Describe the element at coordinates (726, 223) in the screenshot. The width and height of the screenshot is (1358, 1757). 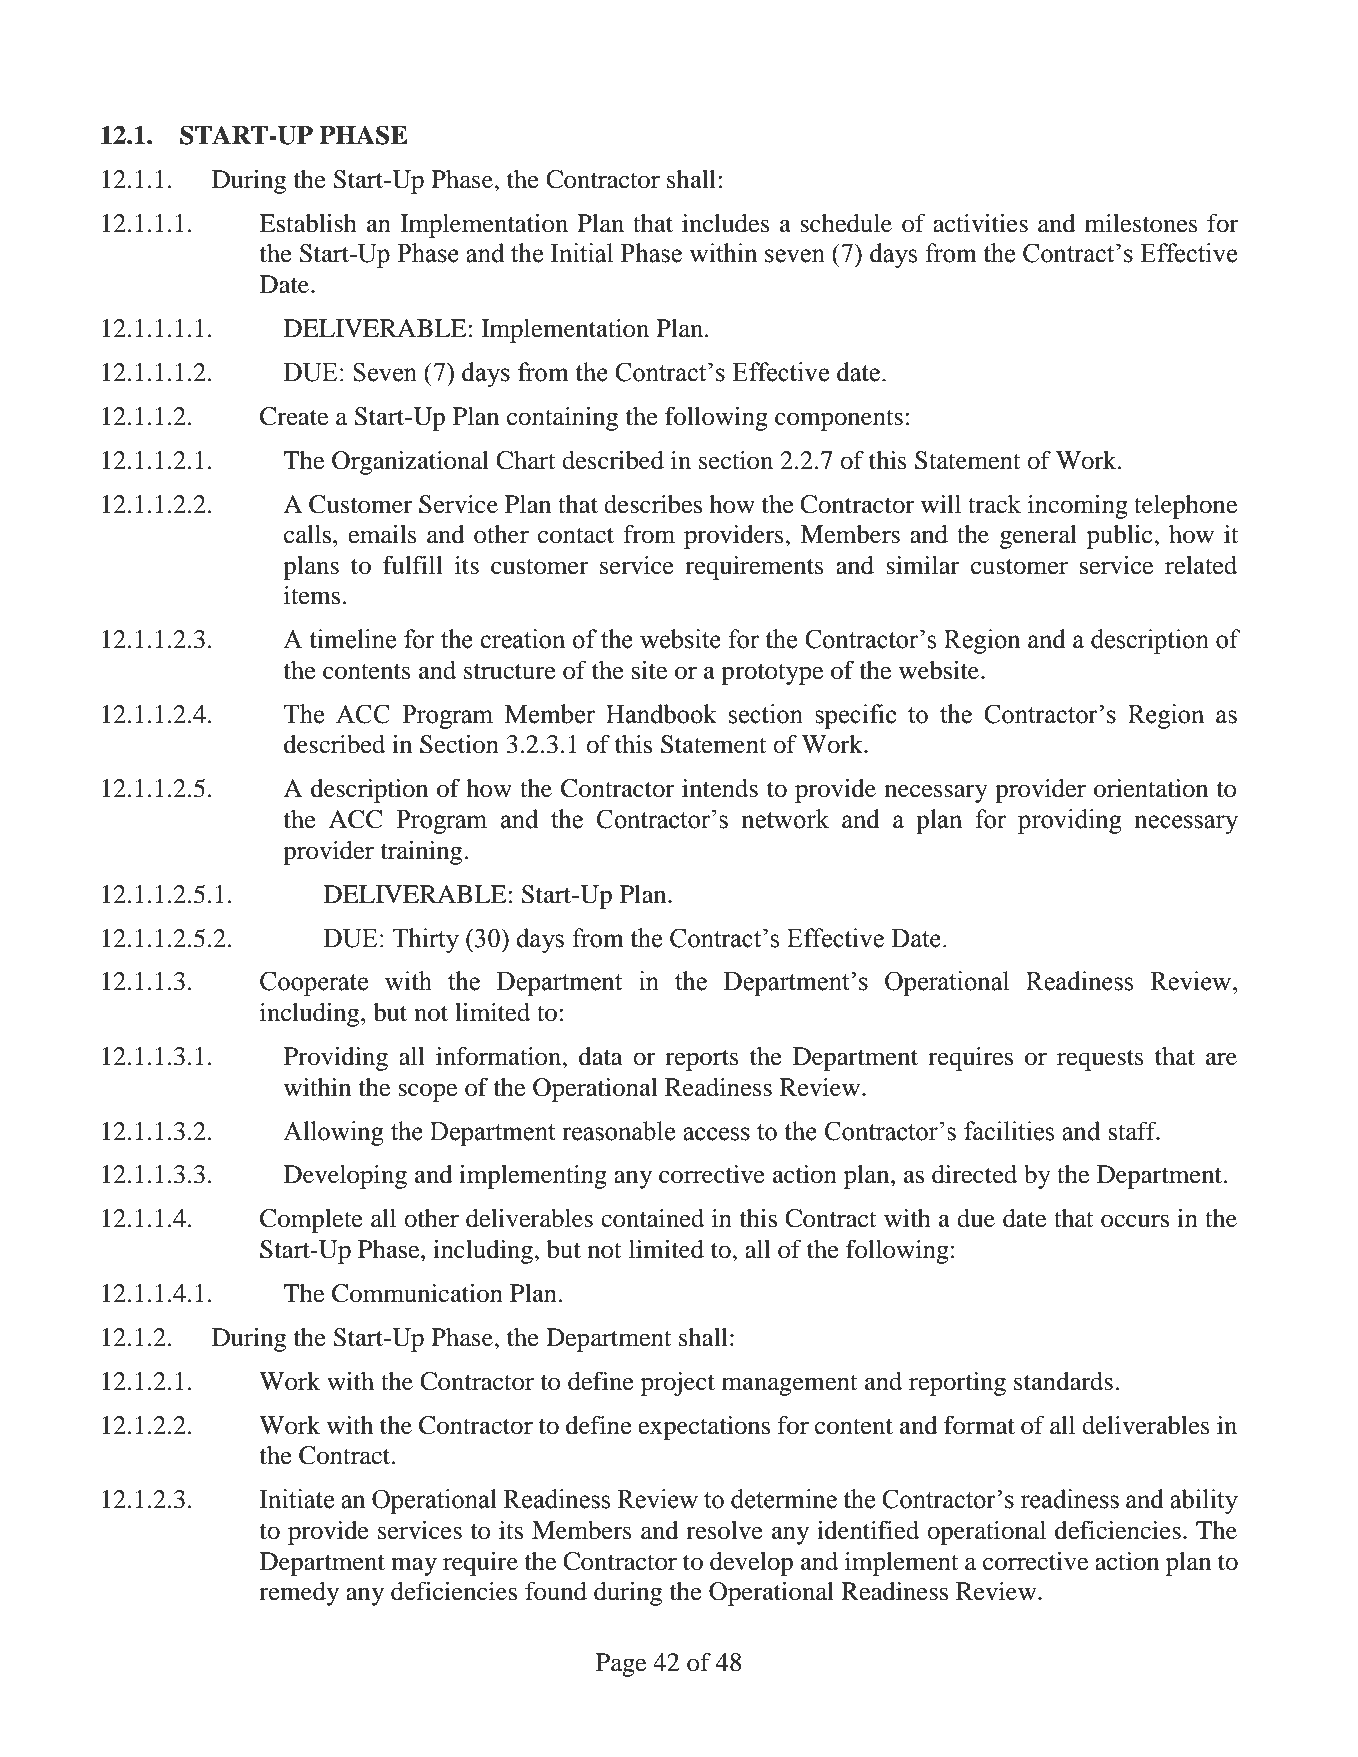
I see `includes` at that location.
